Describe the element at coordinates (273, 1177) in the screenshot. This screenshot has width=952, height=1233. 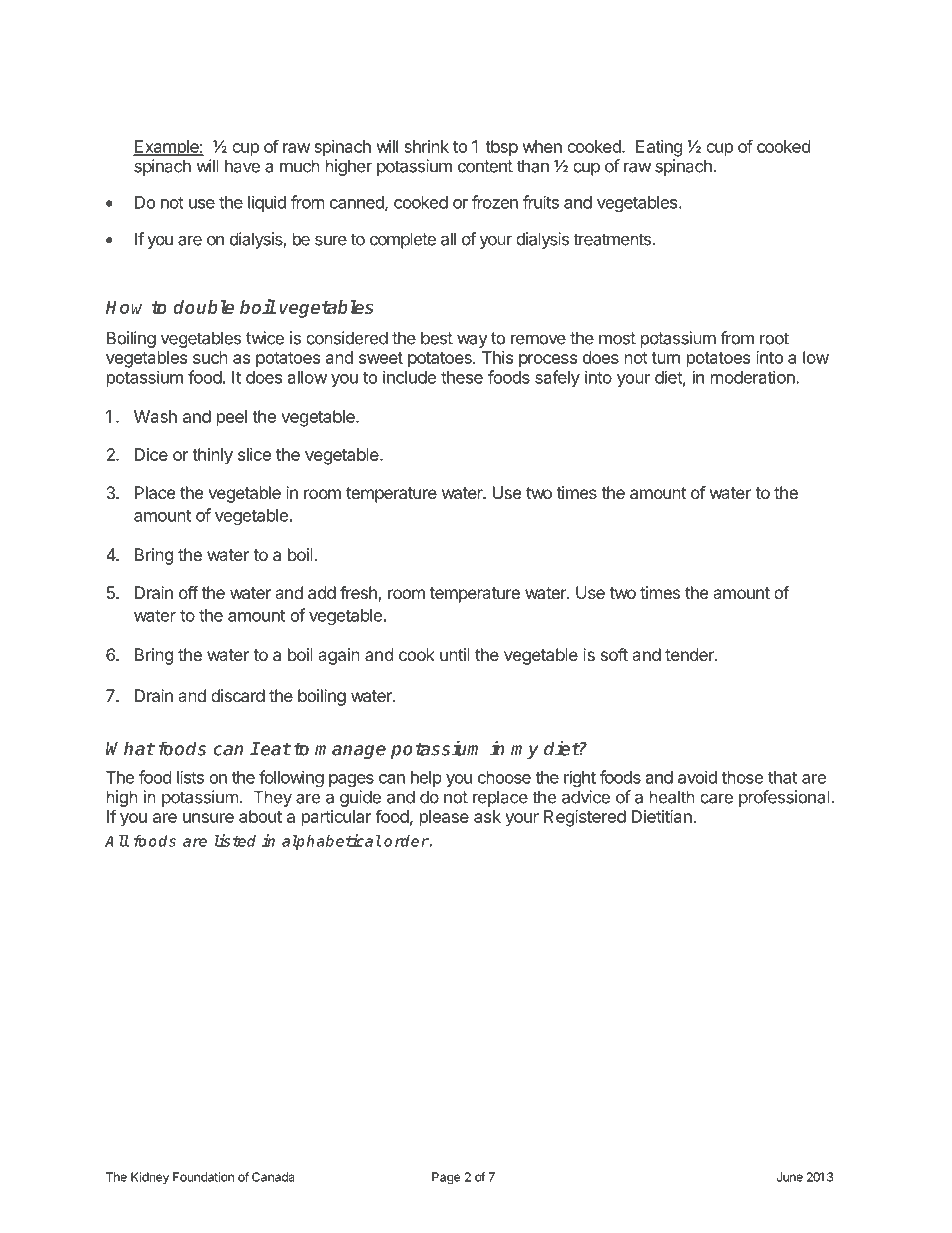
I see `Canada` at that location.
